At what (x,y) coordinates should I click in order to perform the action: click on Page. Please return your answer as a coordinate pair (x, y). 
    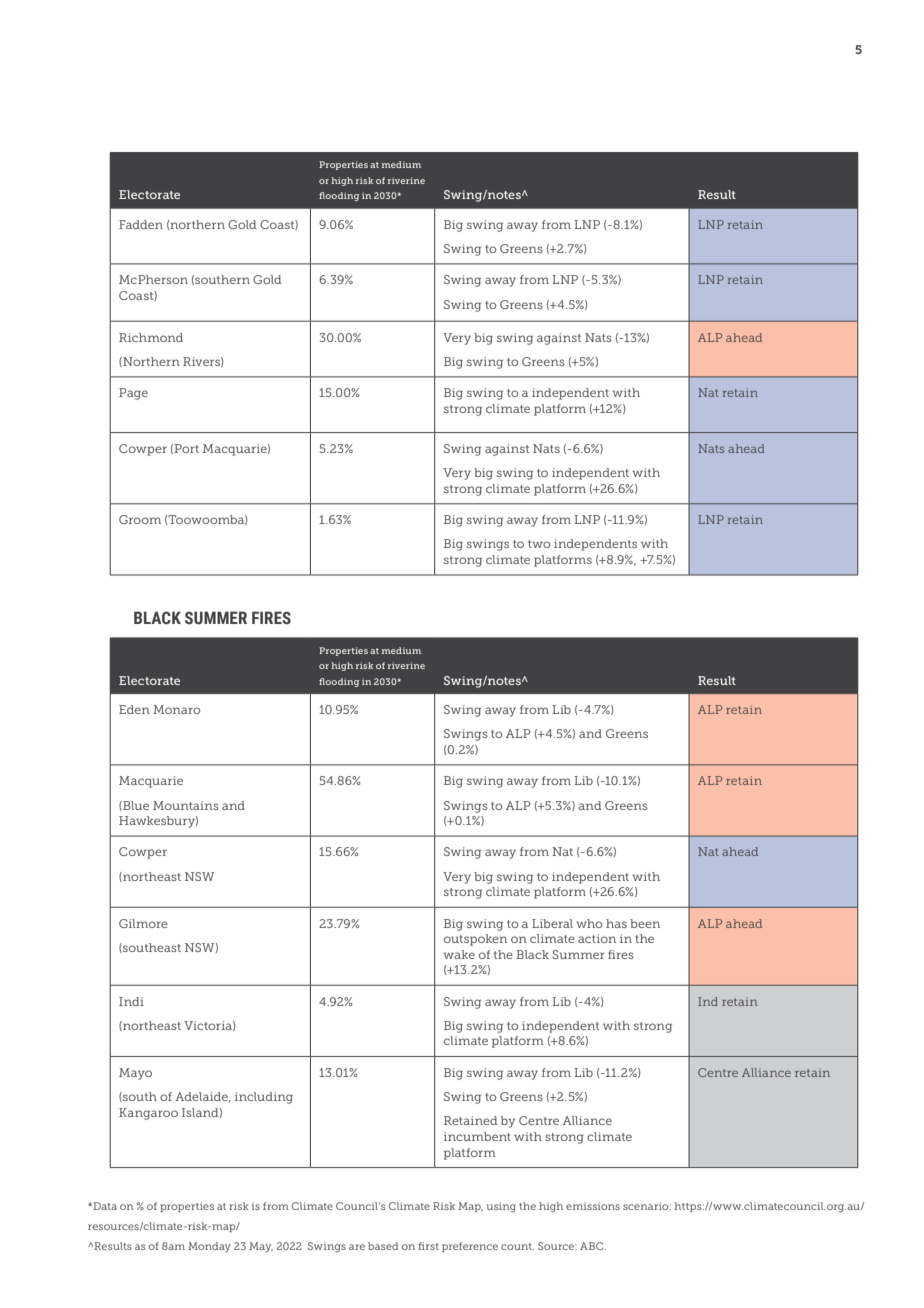
    Looking at the image, I should click on (133, 394).
